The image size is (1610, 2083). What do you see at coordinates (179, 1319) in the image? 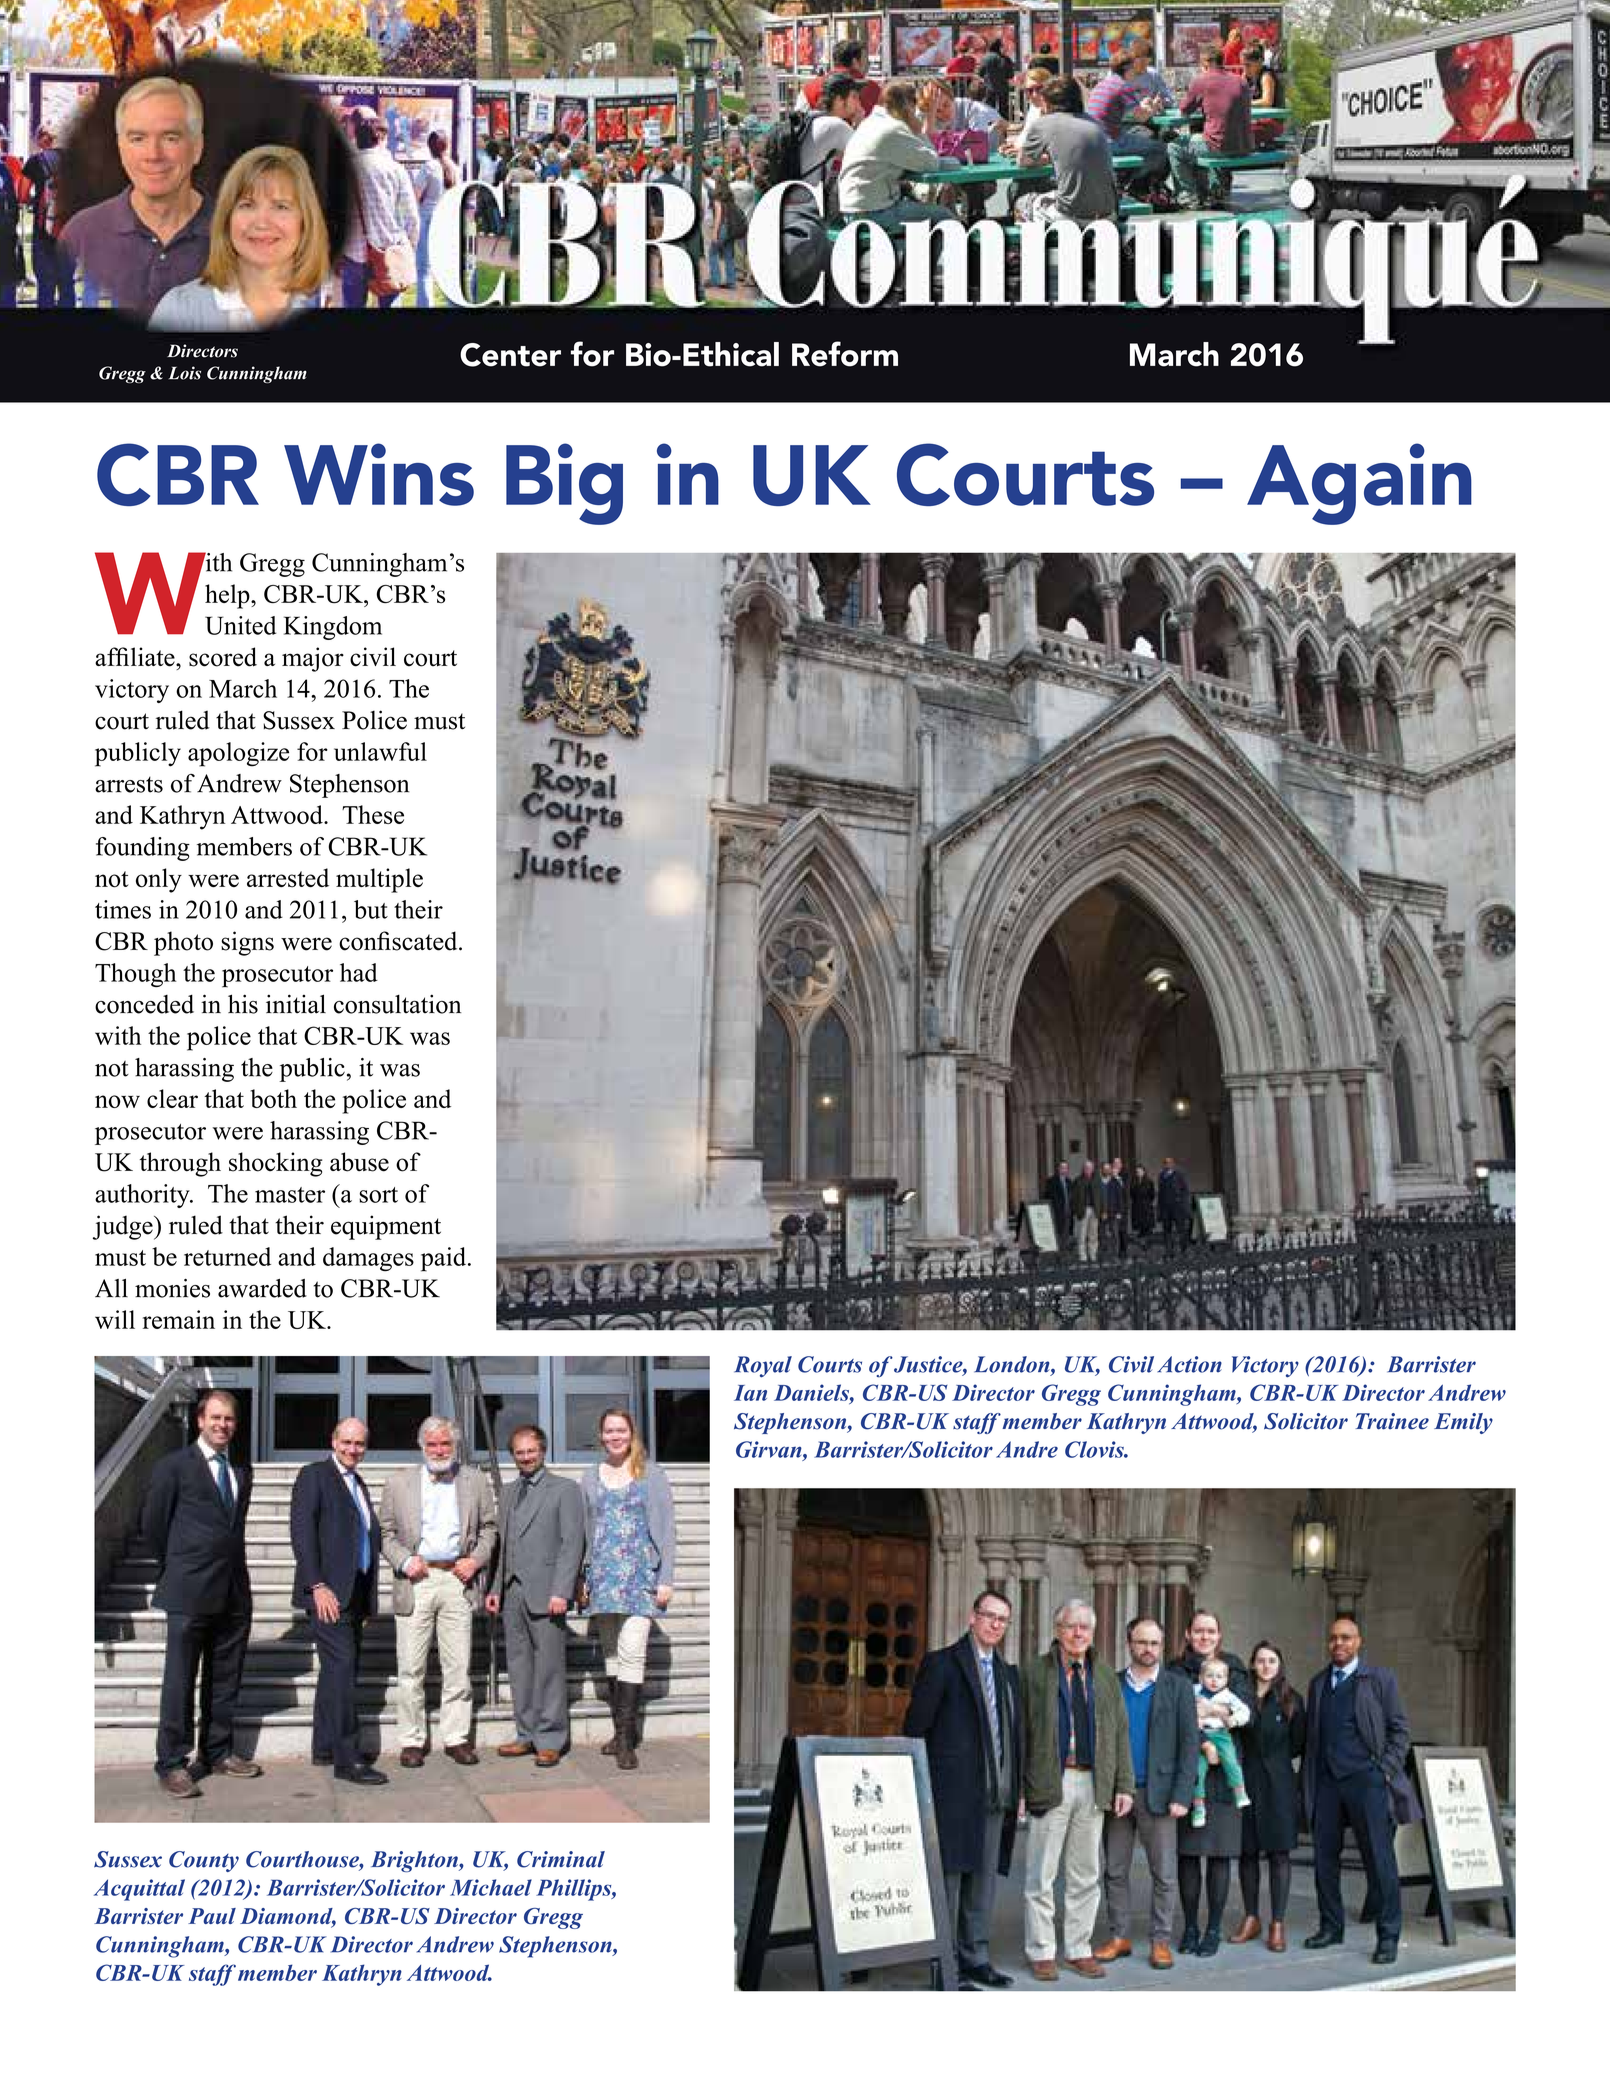
I see `remain` at bounding box center [179, 1319].
